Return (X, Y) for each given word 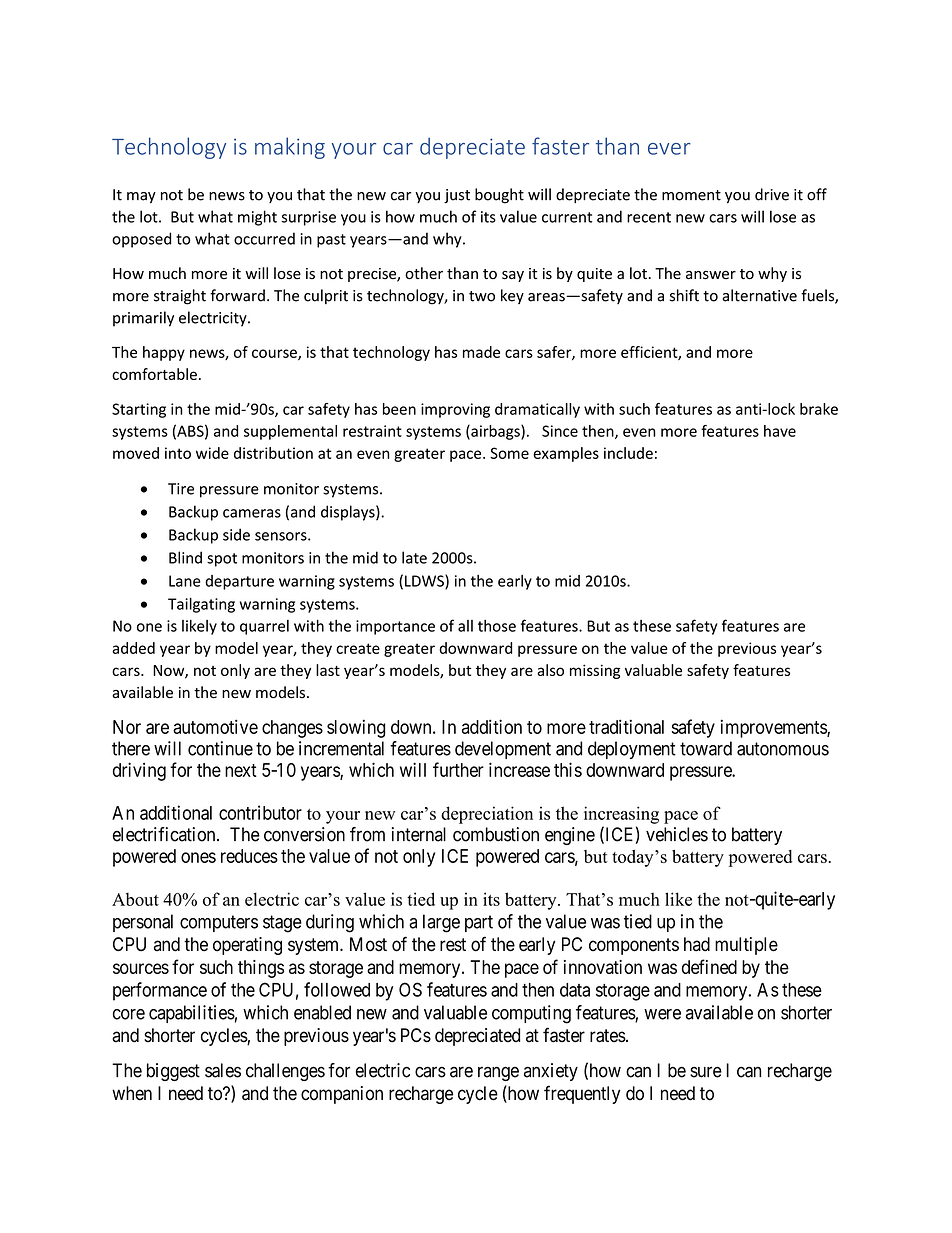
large (441, 923)
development (503, 750)
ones (198, 857)
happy (164, 353)
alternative (759, 295)
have (780, 431)
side (236, 534)
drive (772, 194)
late (414, 557)
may (141, 197)
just (457, 196)
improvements (774, 728)
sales (223, 1070)
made (481, 352)
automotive (215, 726)
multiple (746, 946)
